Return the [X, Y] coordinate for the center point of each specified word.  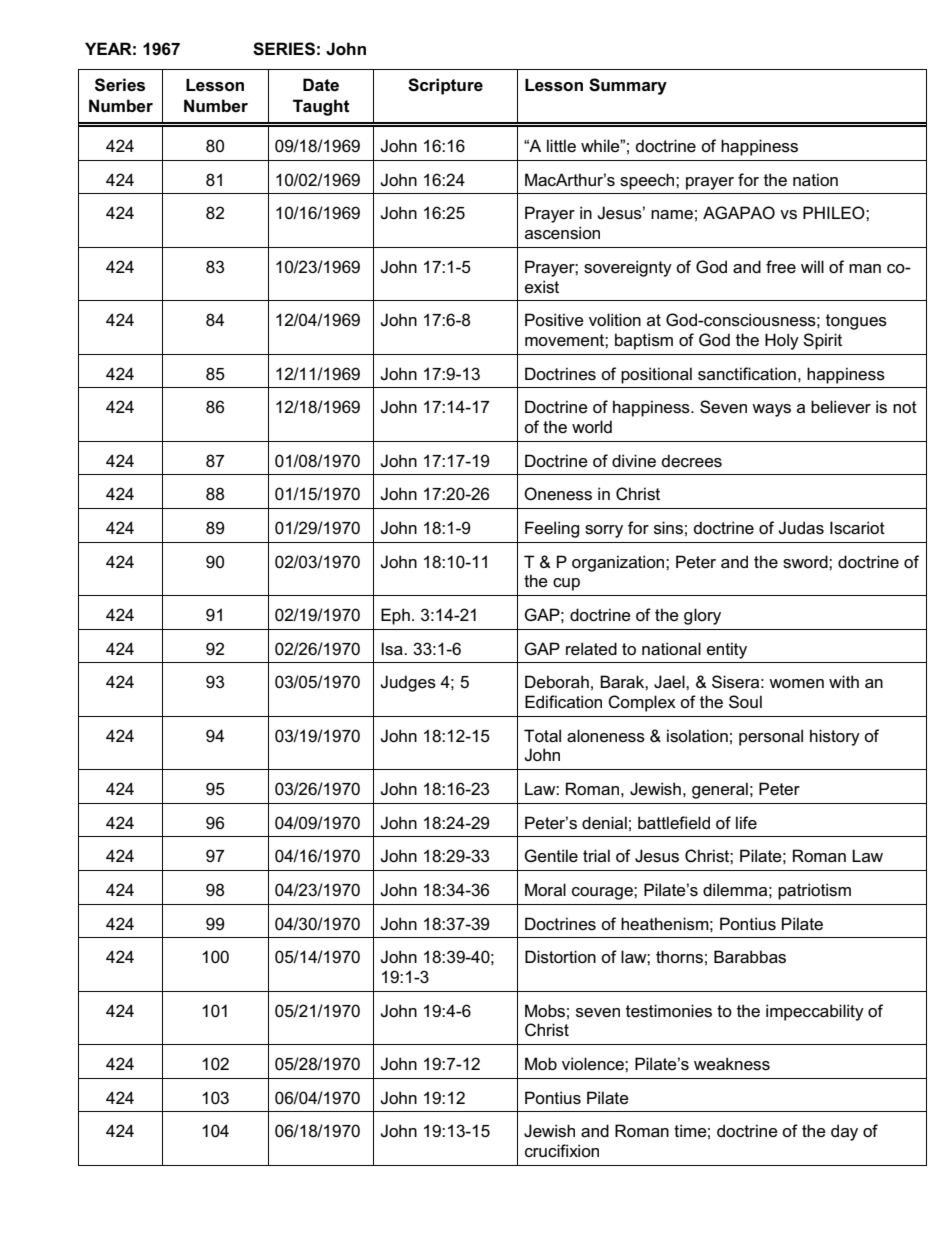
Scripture [445, 86]
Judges [408, 683]
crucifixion [562, 1150]
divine [634, 460]
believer [841, 406]
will [812, 266]
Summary [628, 86]
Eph [395, 616]
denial [604, 823]
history [835, 737]
